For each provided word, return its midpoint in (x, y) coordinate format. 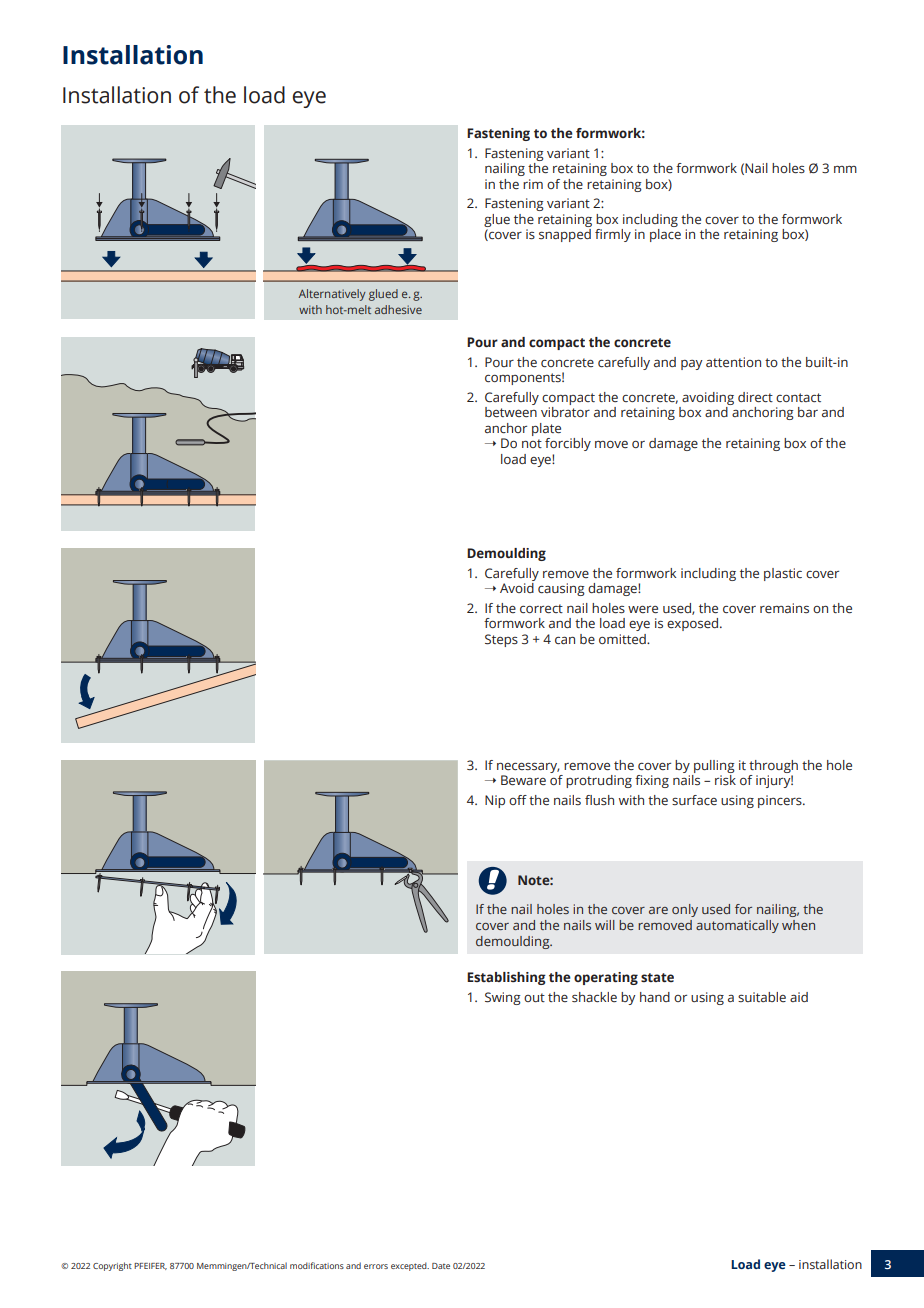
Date (441, 1266)
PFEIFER (150, 1266)
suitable (762, 997)
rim (533, 184)
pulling (714, 766)
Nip (495, 801)
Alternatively (332, 295)
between (511, 410)
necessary (528, 767)
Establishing (506, 978)
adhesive (398, 309)
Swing (503, 998)
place (665, 235)
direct (755, 397)
